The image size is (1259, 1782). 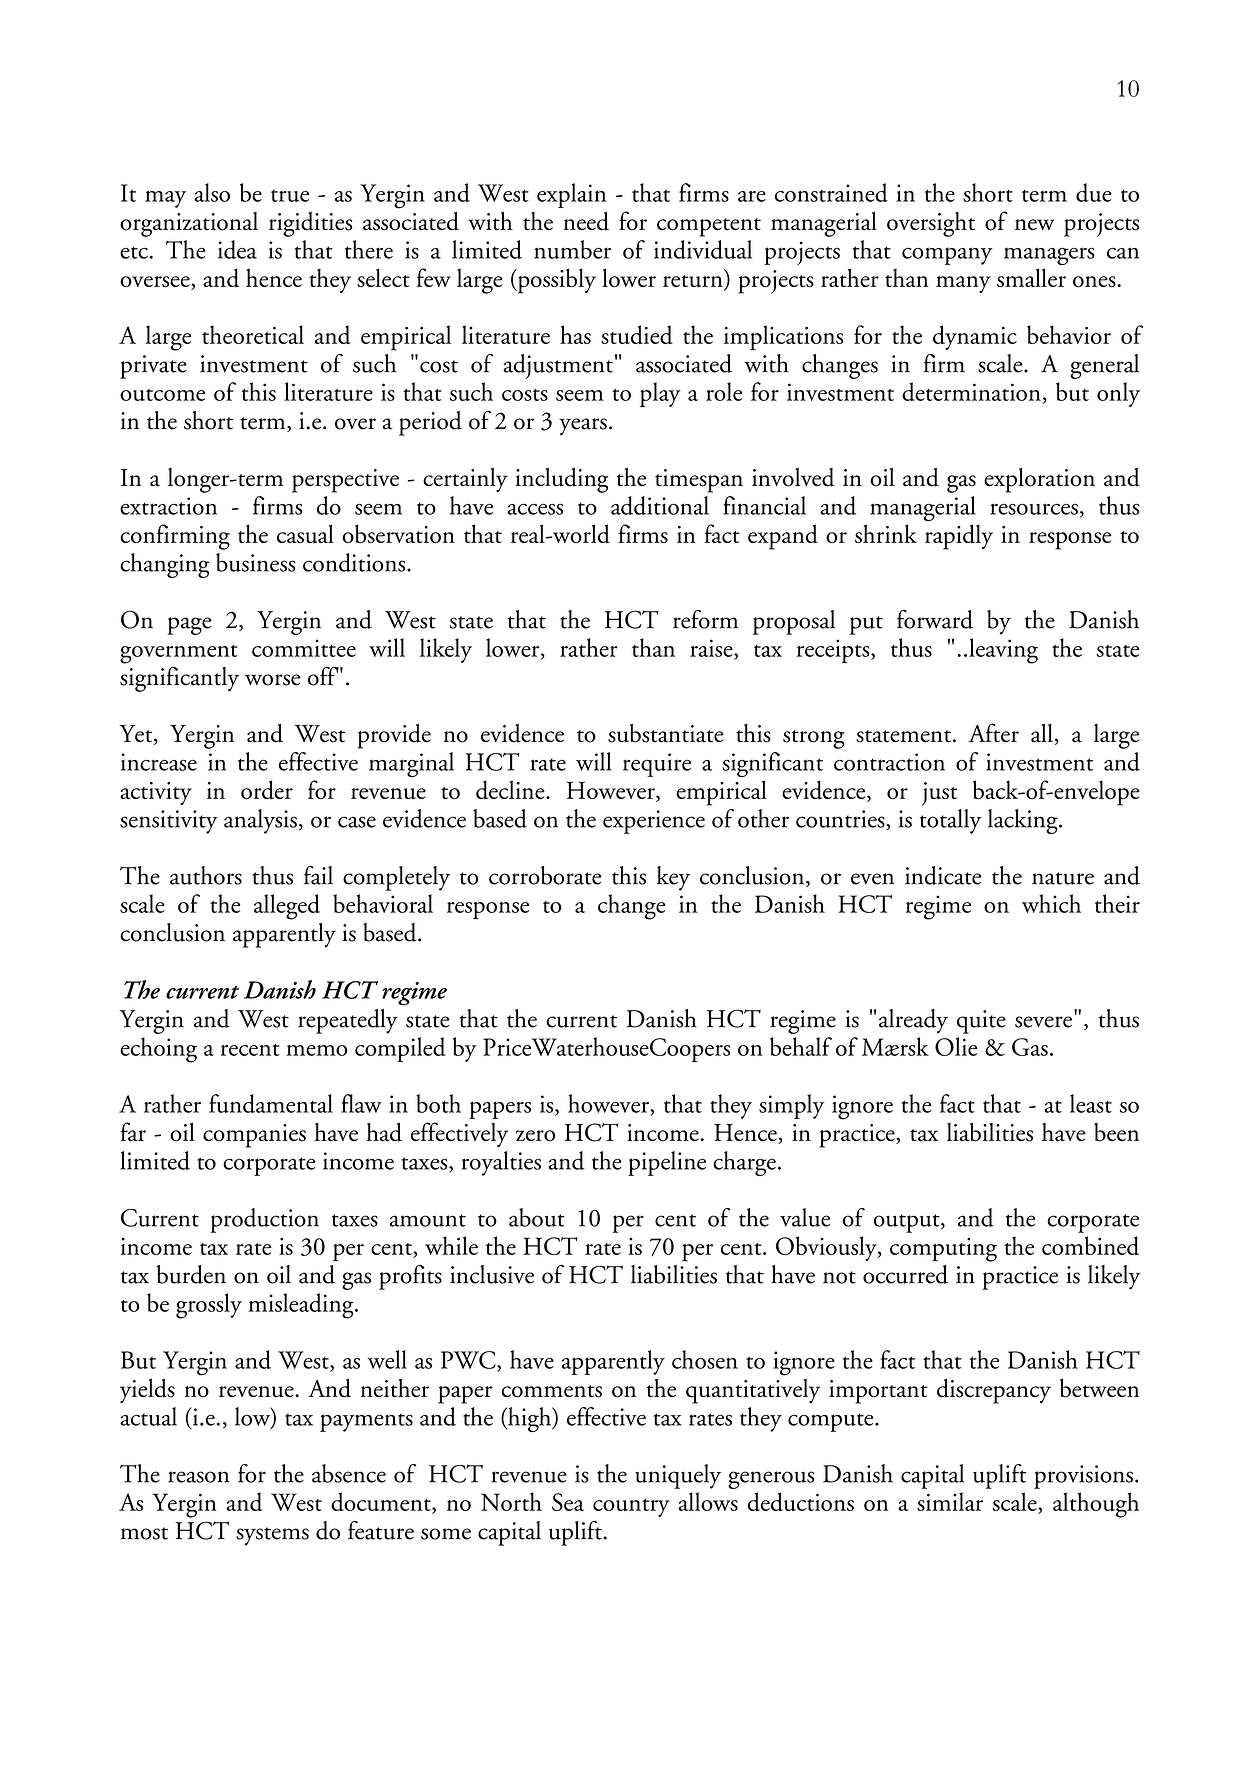 I want to click on indicate, so click(x=943, y=875).
